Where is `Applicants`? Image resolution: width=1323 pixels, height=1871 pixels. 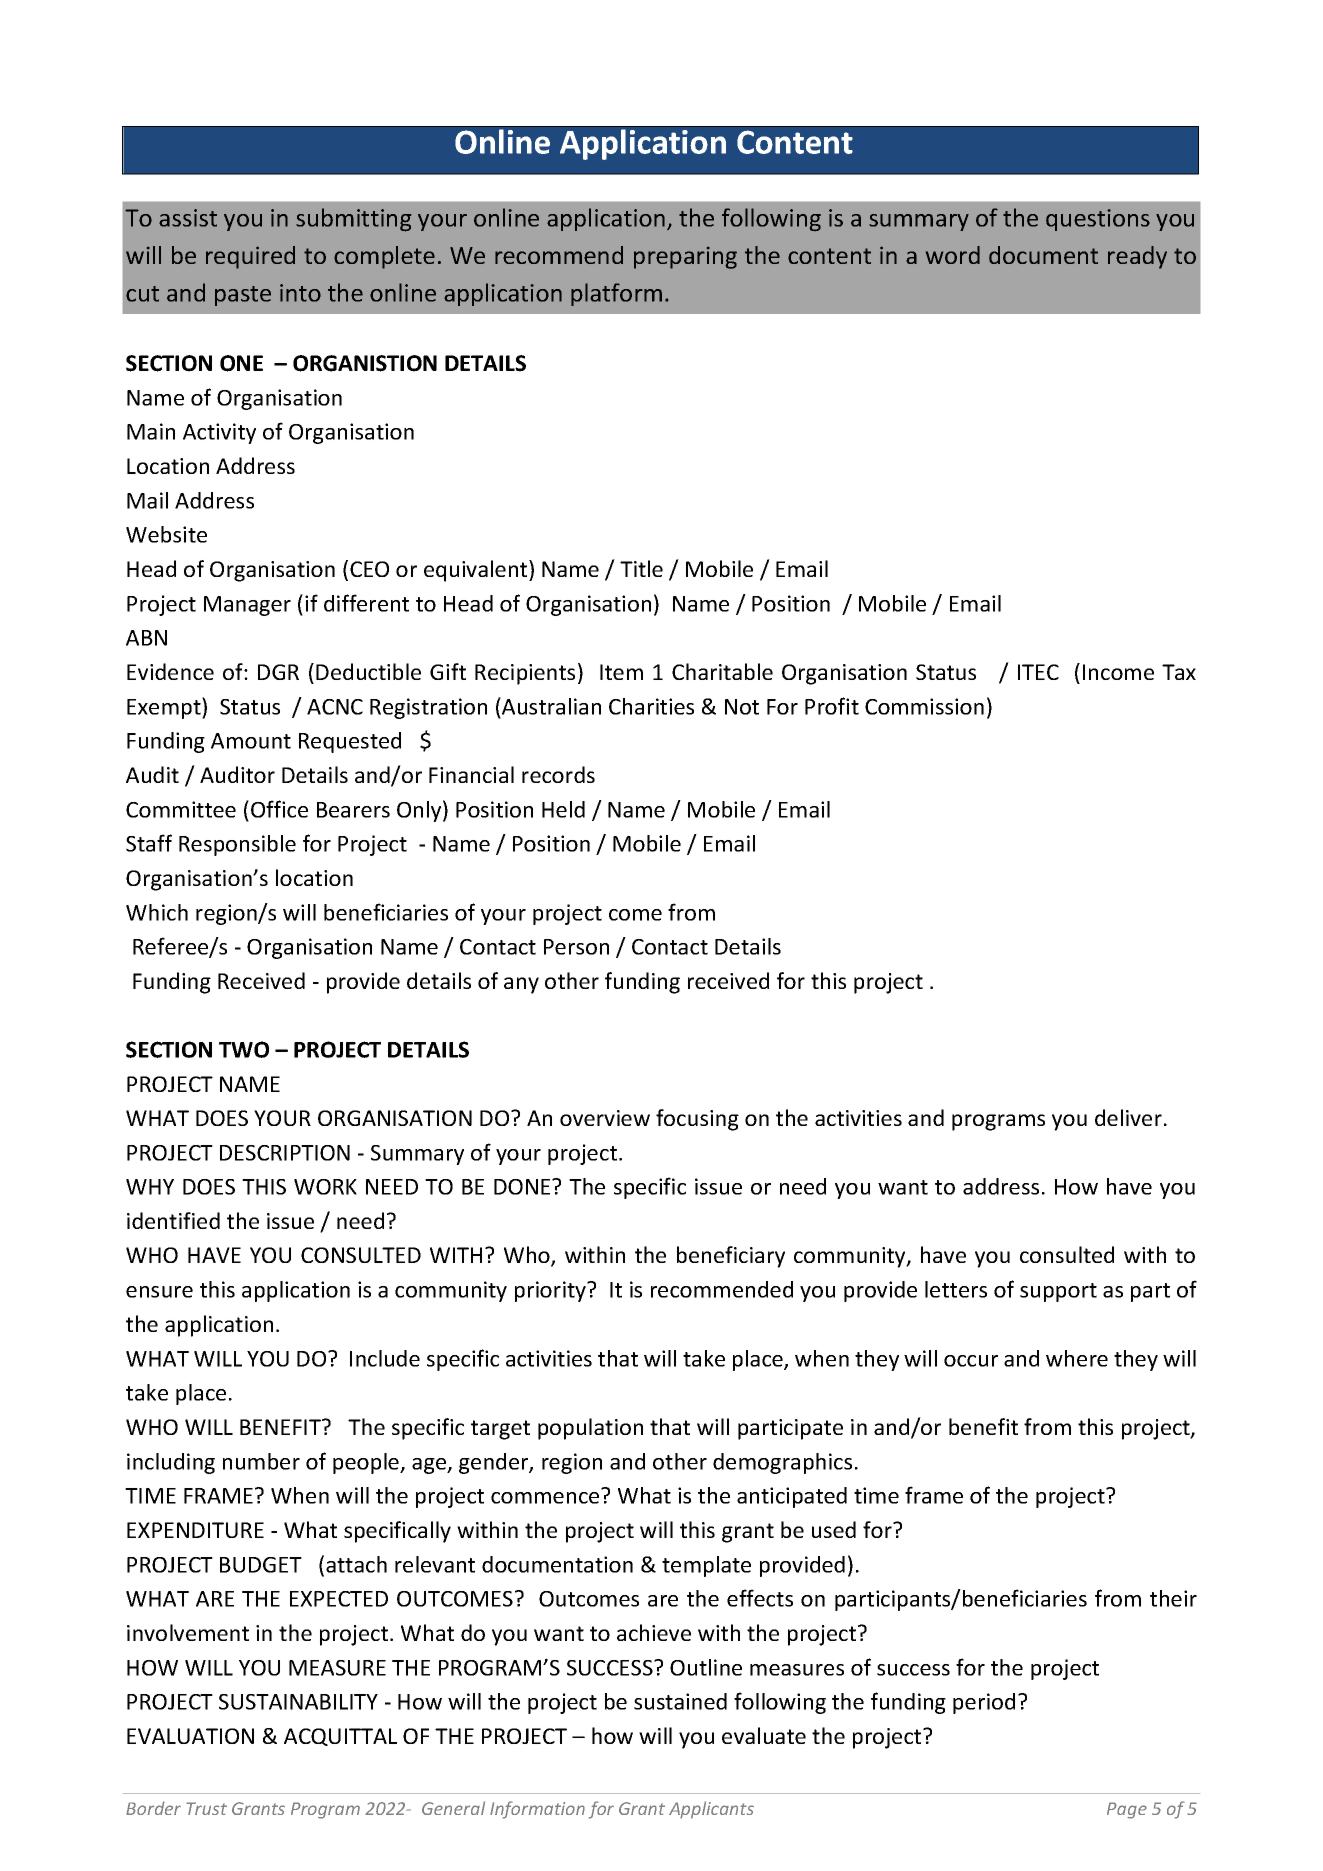 Applicants is located at coordinates (711, 1810).
